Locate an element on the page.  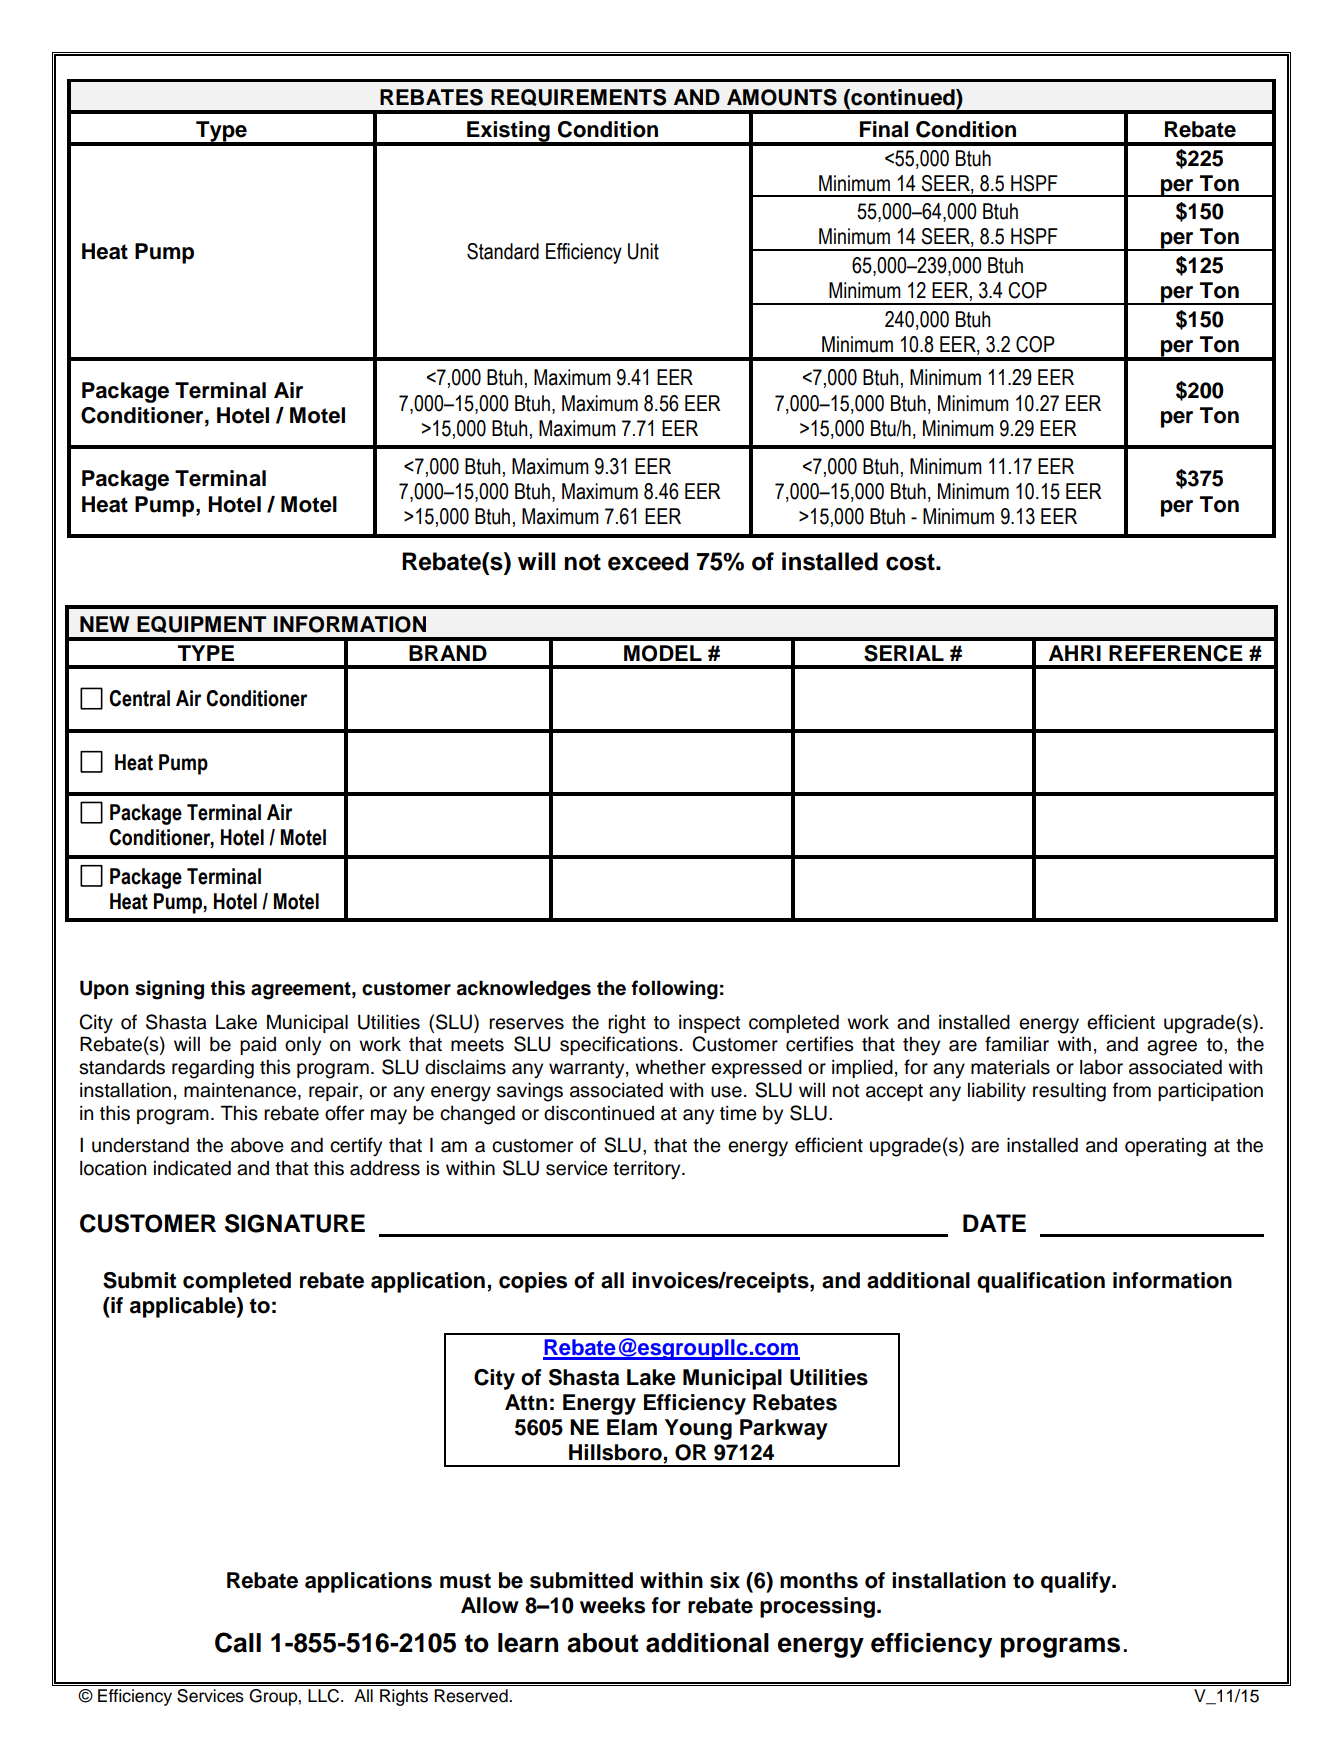
familiar is located at coordinates (1017, 1044).
